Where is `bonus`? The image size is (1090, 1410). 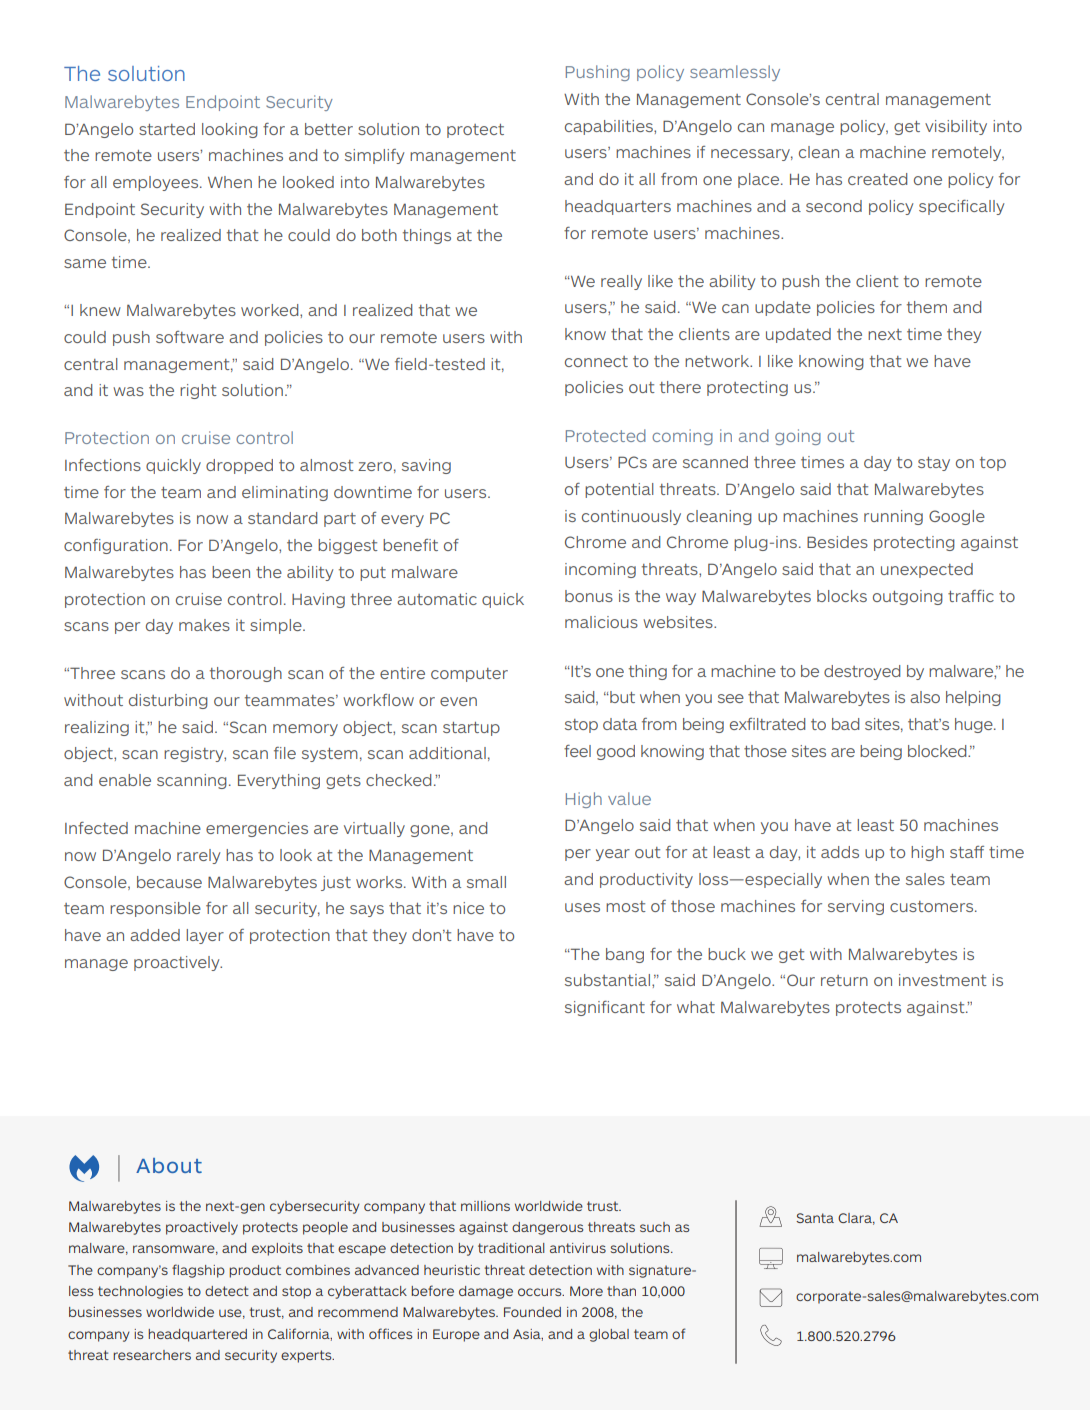
bonus is located at coordinates (589, 596).
